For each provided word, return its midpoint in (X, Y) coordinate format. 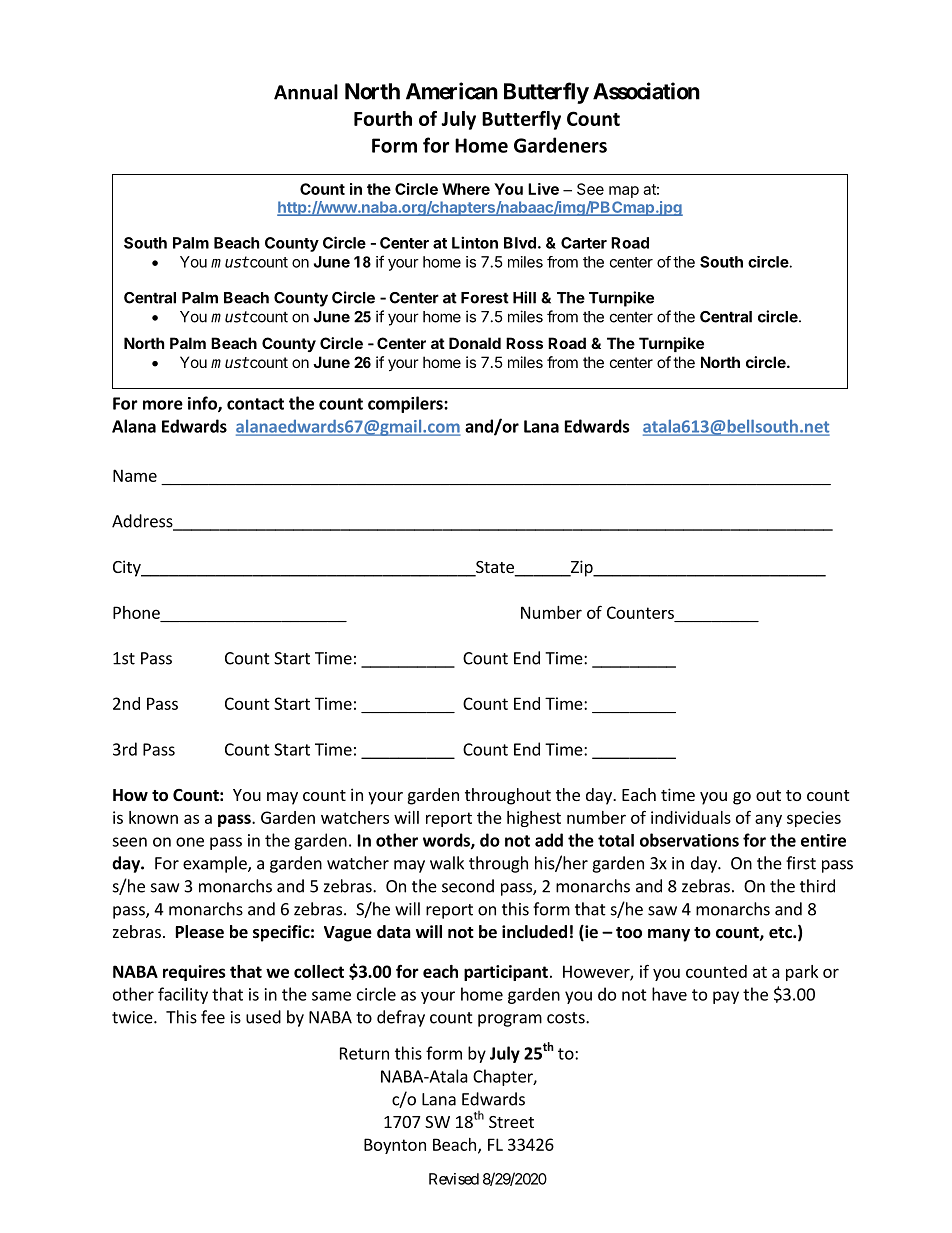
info (203, 404)
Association (646, 91)
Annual (306, 92)
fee (213, 1017)
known (153, 817)
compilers (406, 404)
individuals (691, 817)
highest (534, 819)
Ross (524, 343)
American (452, 91)
